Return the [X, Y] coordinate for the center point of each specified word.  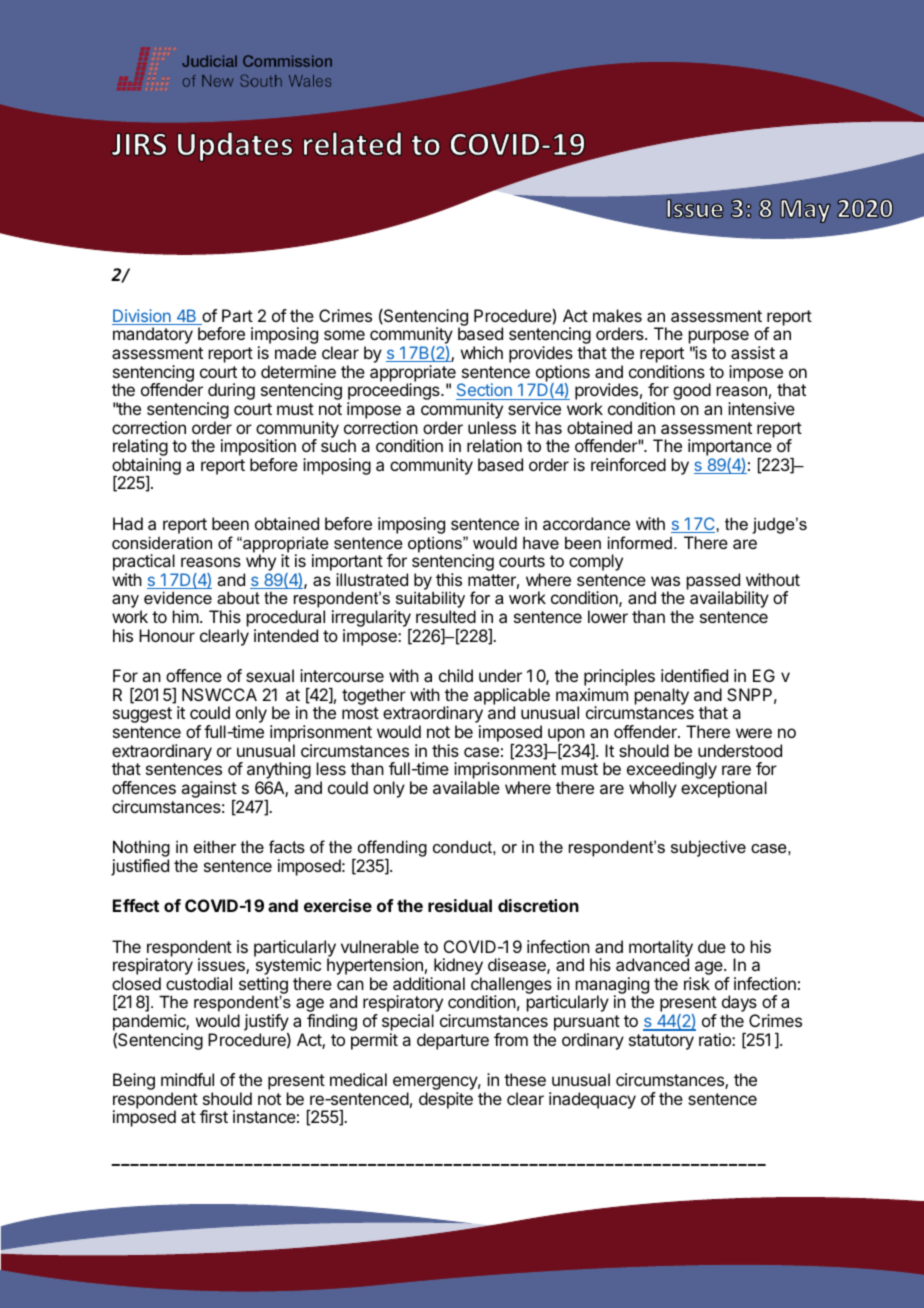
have [541, 543]
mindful [187, 1079]
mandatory [153, 335]
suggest [142, 715]
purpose [719, 338]
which [482, 352]
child [456, 675]
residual [460, 905]
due [712, 946]
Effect [136, 905]
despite [446, 1100]
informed [640, 542]
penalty [662, 696]
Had [128, 523]
